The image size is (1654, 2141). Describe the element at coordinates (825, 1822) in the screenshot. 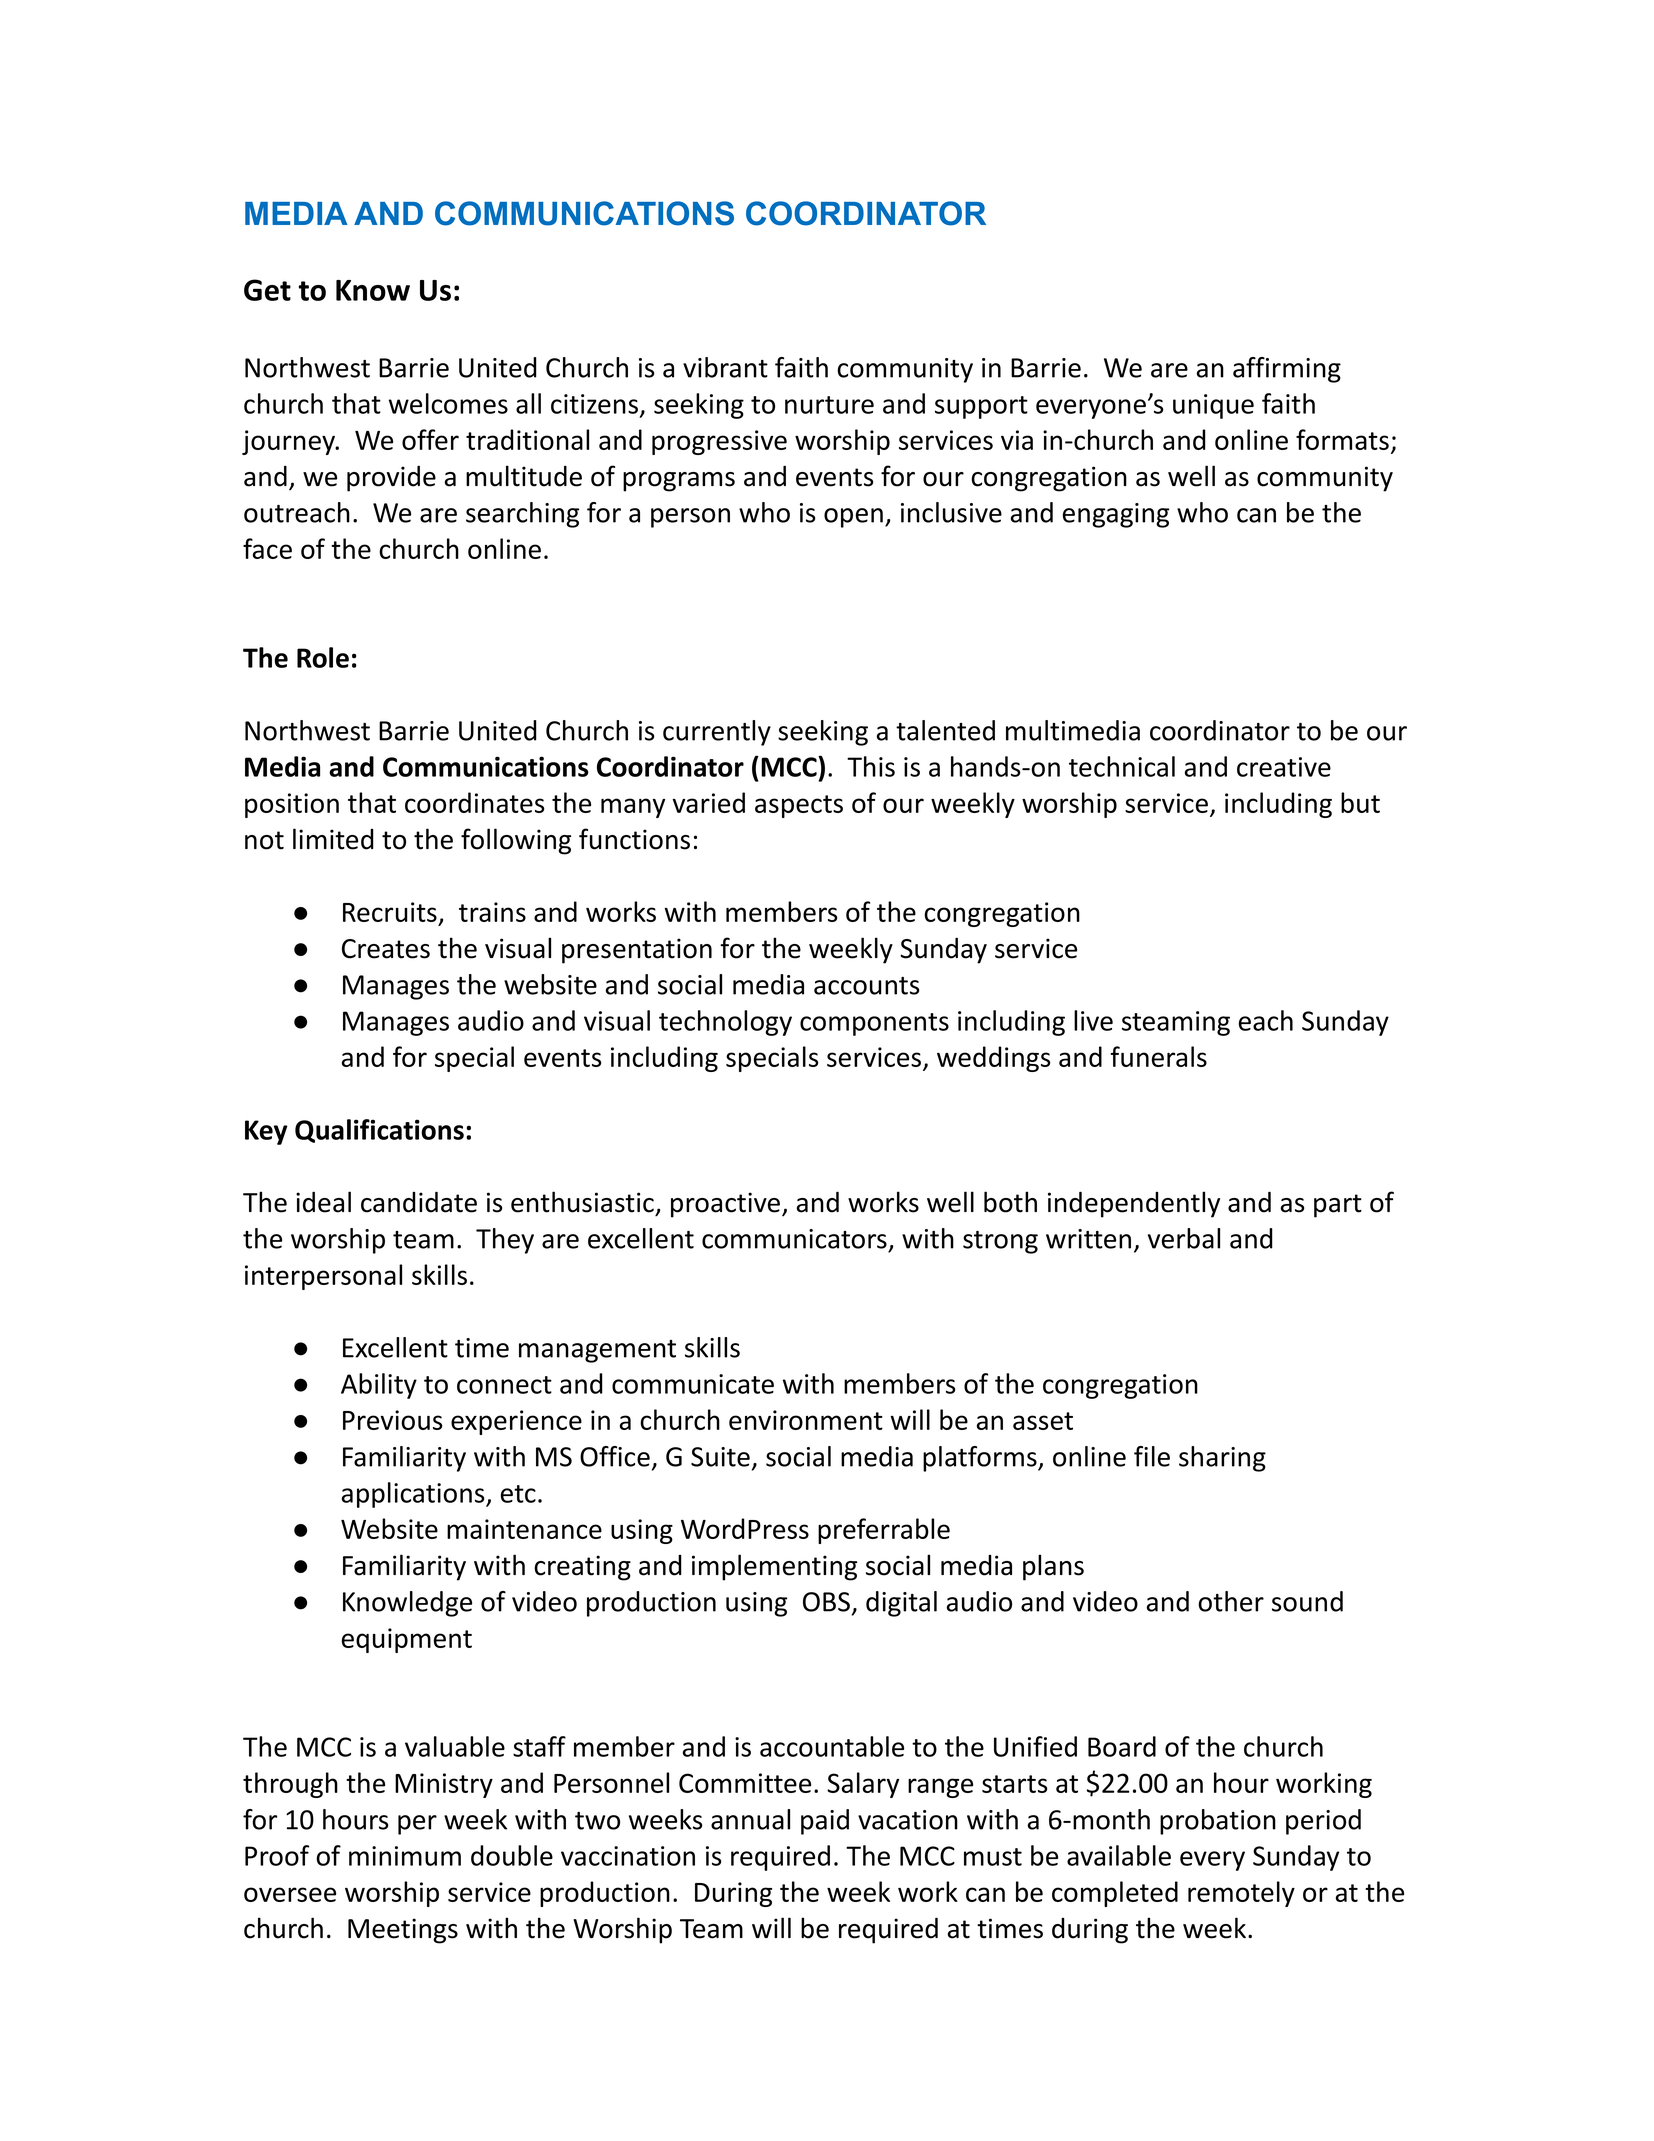

I see `paid` at that location.
